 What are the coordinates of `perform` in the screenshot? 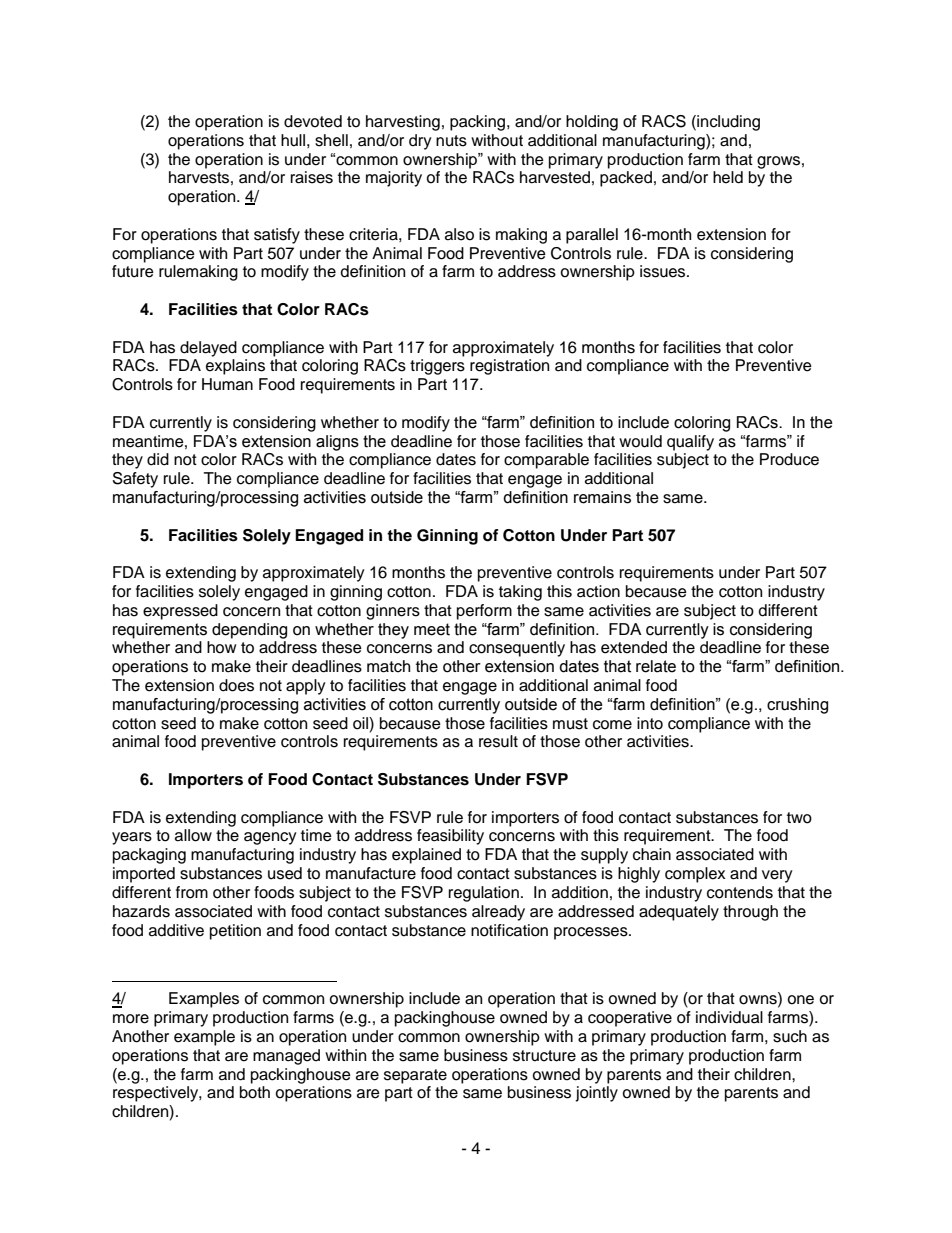 It's located at (484, 612).
